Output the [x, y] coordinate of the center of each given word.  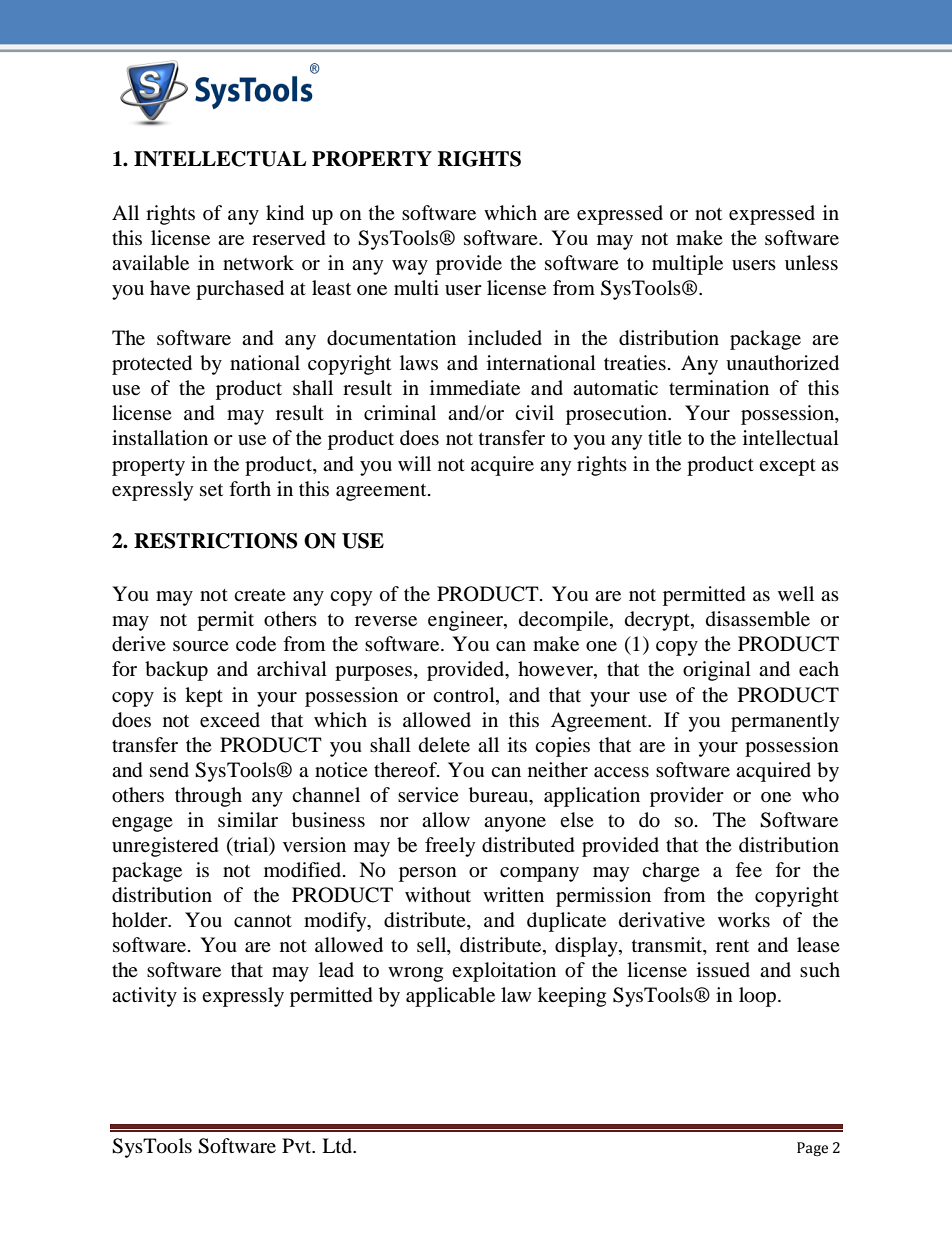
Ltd [338, 1145]
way [410, 267]
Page [812, 1149]
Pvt [298, 1145]
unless [811, 263]
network [258, 262]
